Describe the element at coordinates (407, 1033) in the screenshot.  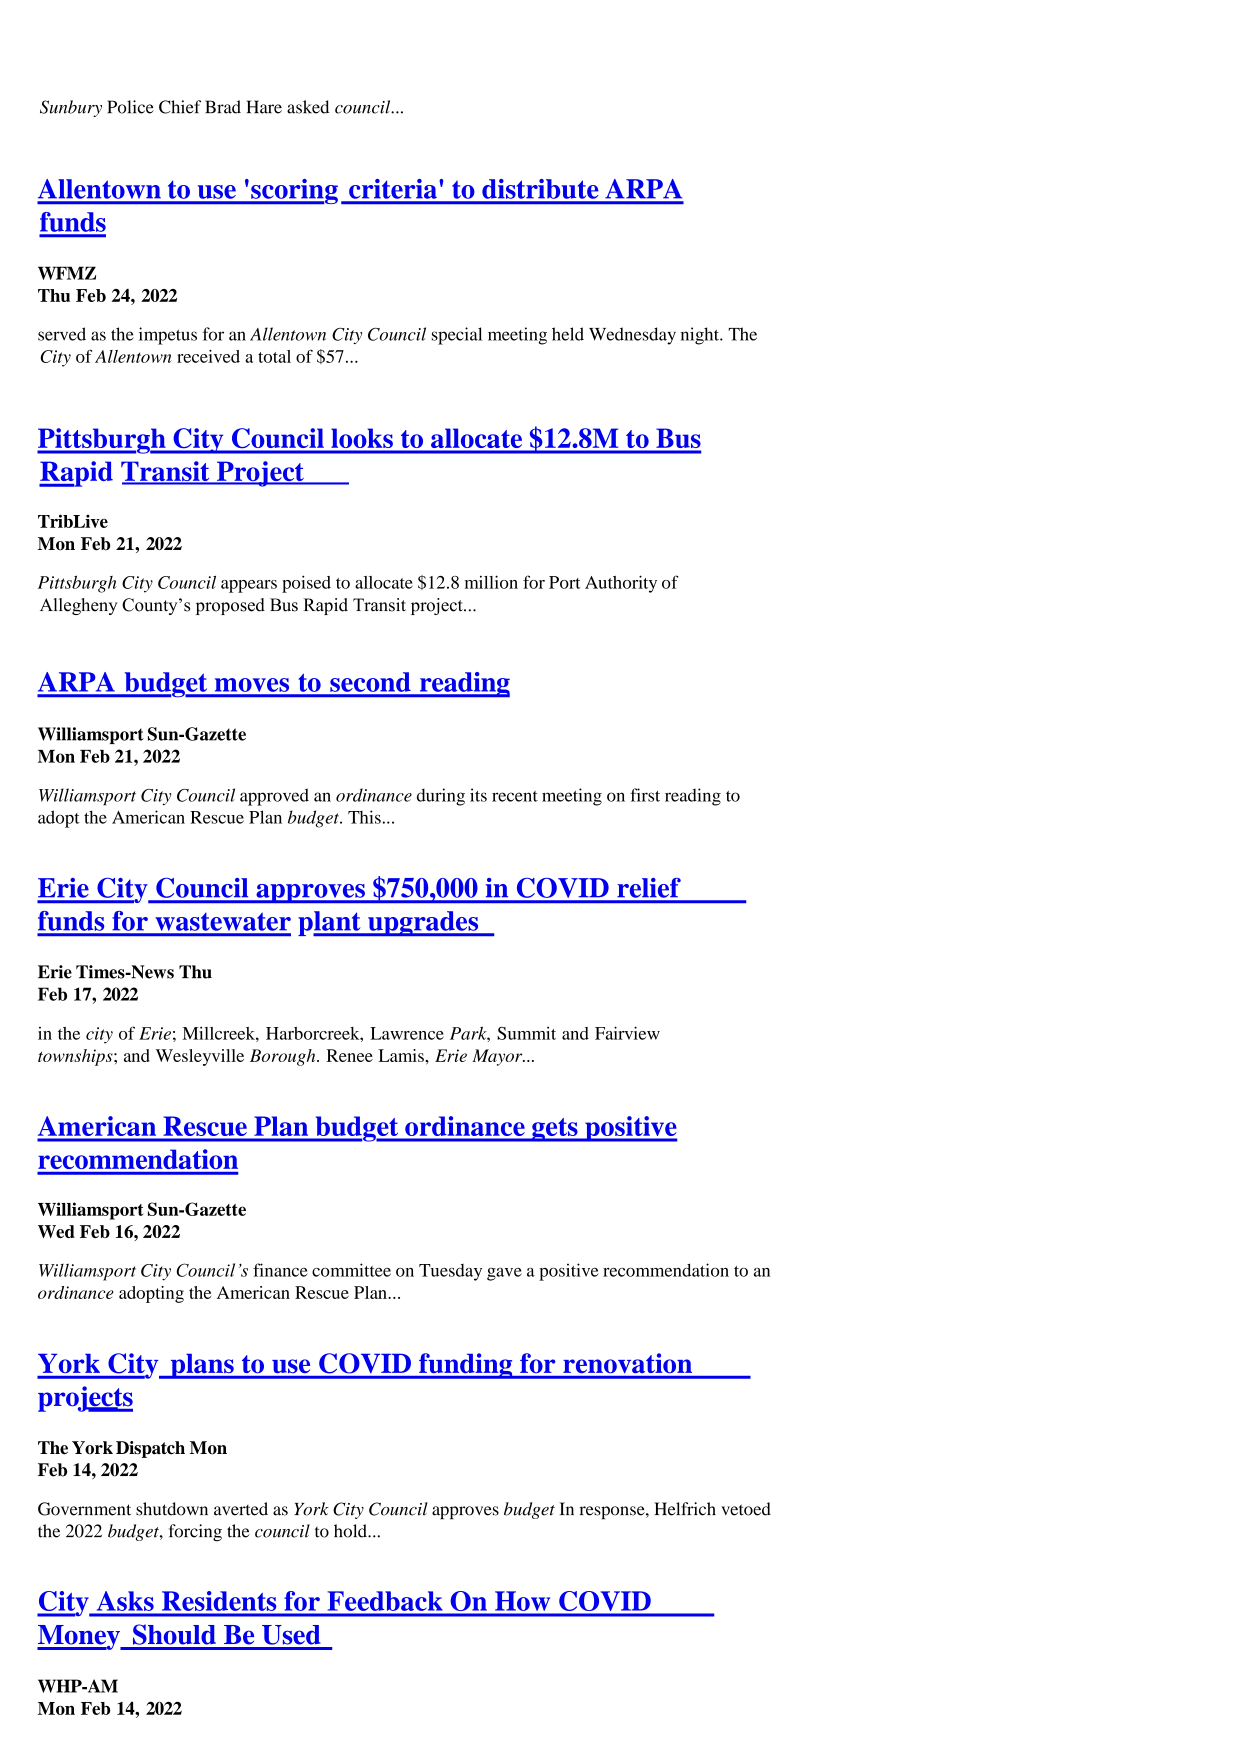
I see `Lawrence` at that location.
